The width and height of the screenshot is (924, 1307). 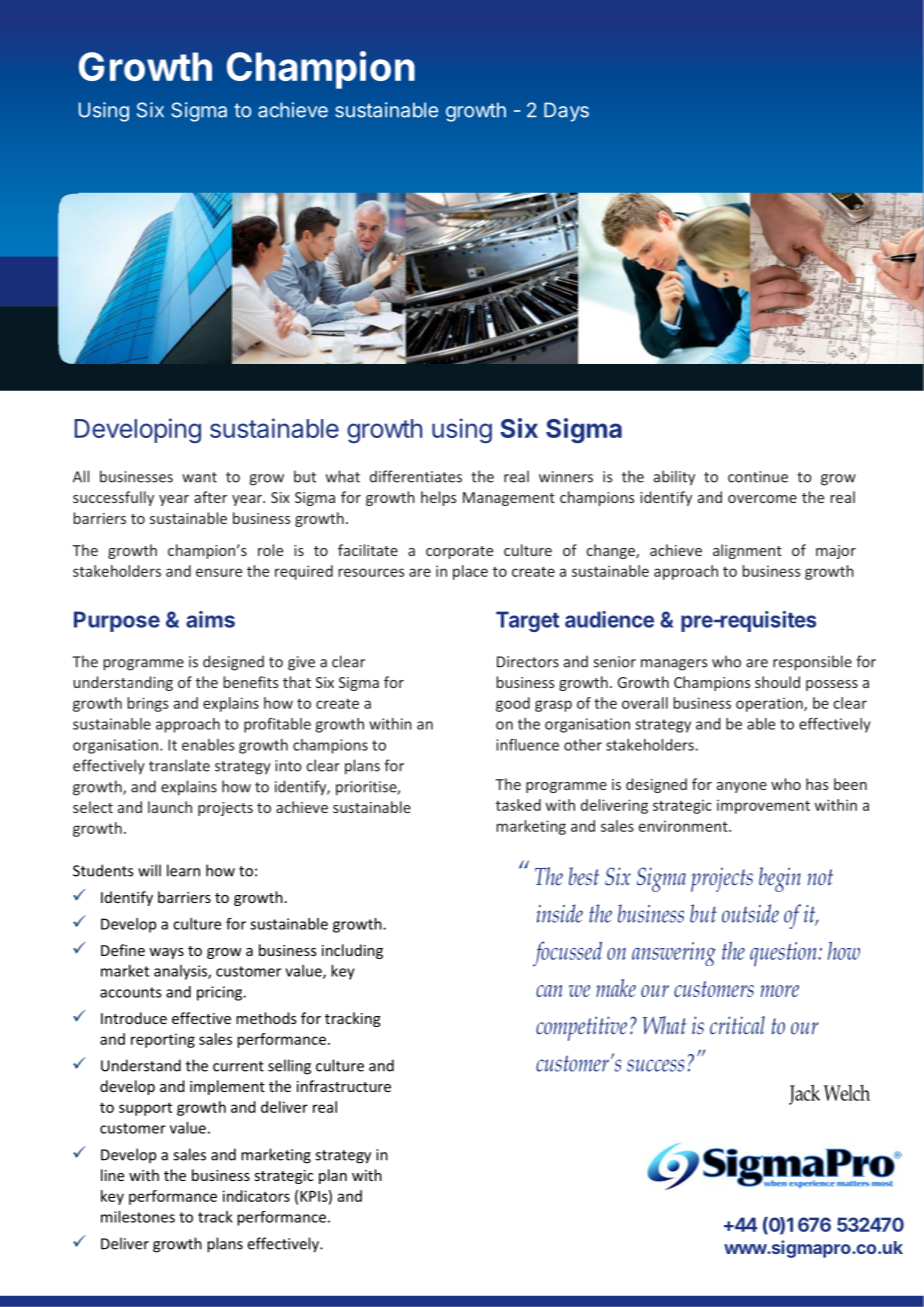 I want to click on milestones, so click(x=138, y=1217).
